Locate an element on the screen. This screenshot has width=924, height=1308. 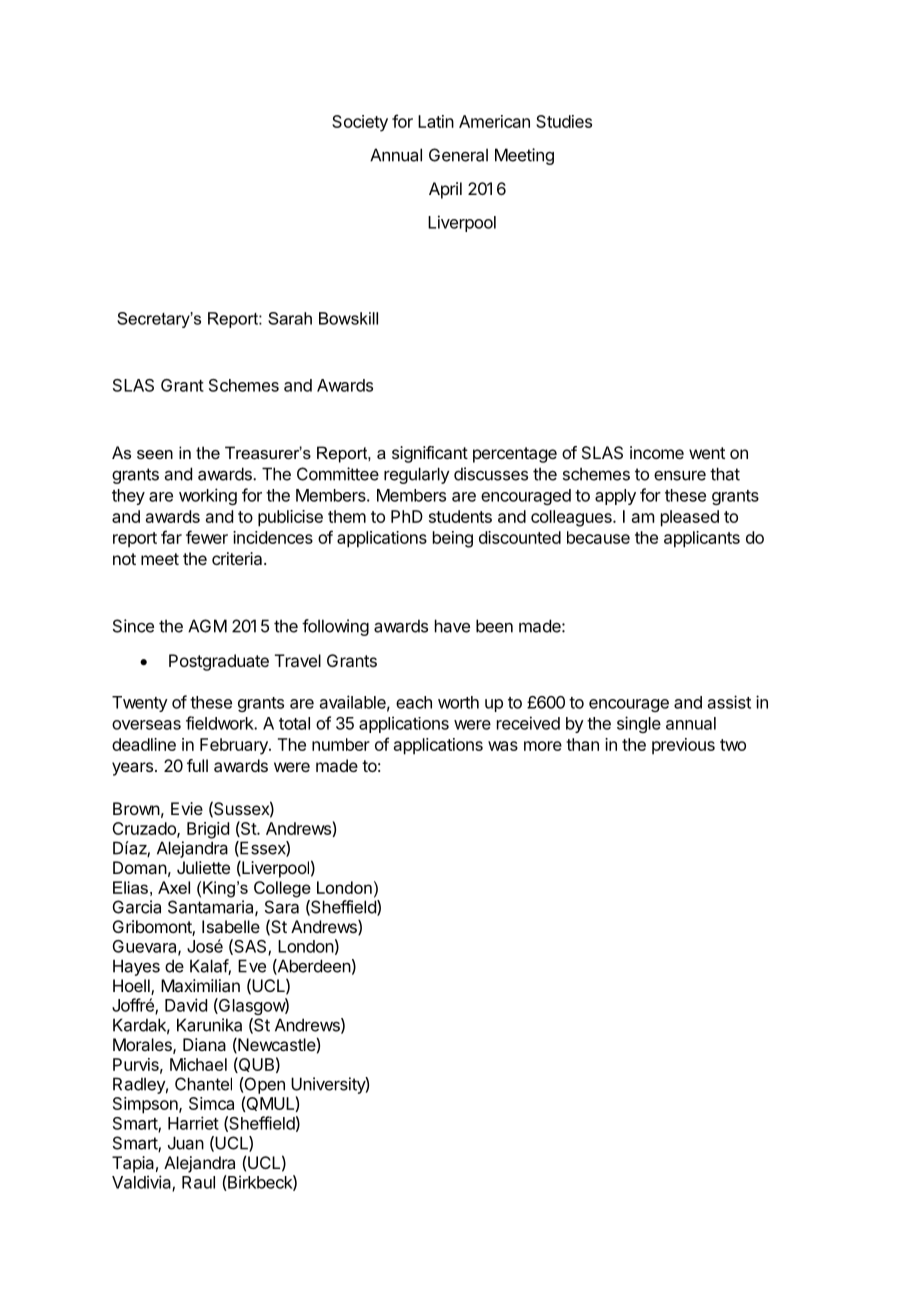
previous is located at coordinates (683, 746).
